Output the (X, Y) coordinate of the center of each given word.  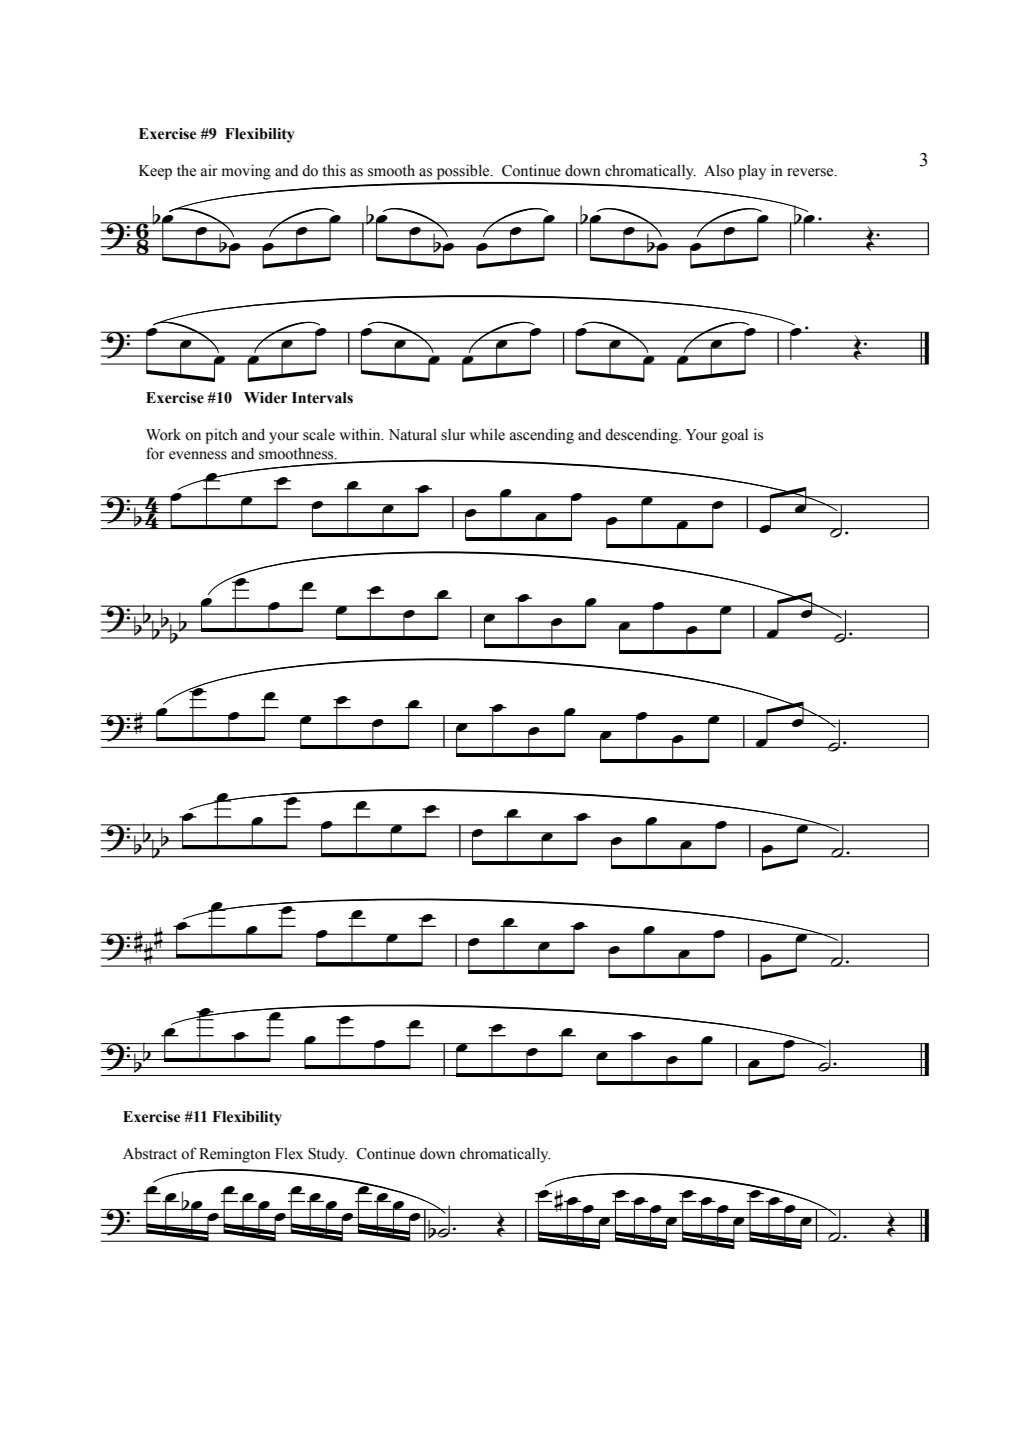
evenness (198, 455)
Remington (235, 1155)
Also (719, 170)
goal (734, 436)
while (487, 434)
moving (246, 172)
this (334, 170)
